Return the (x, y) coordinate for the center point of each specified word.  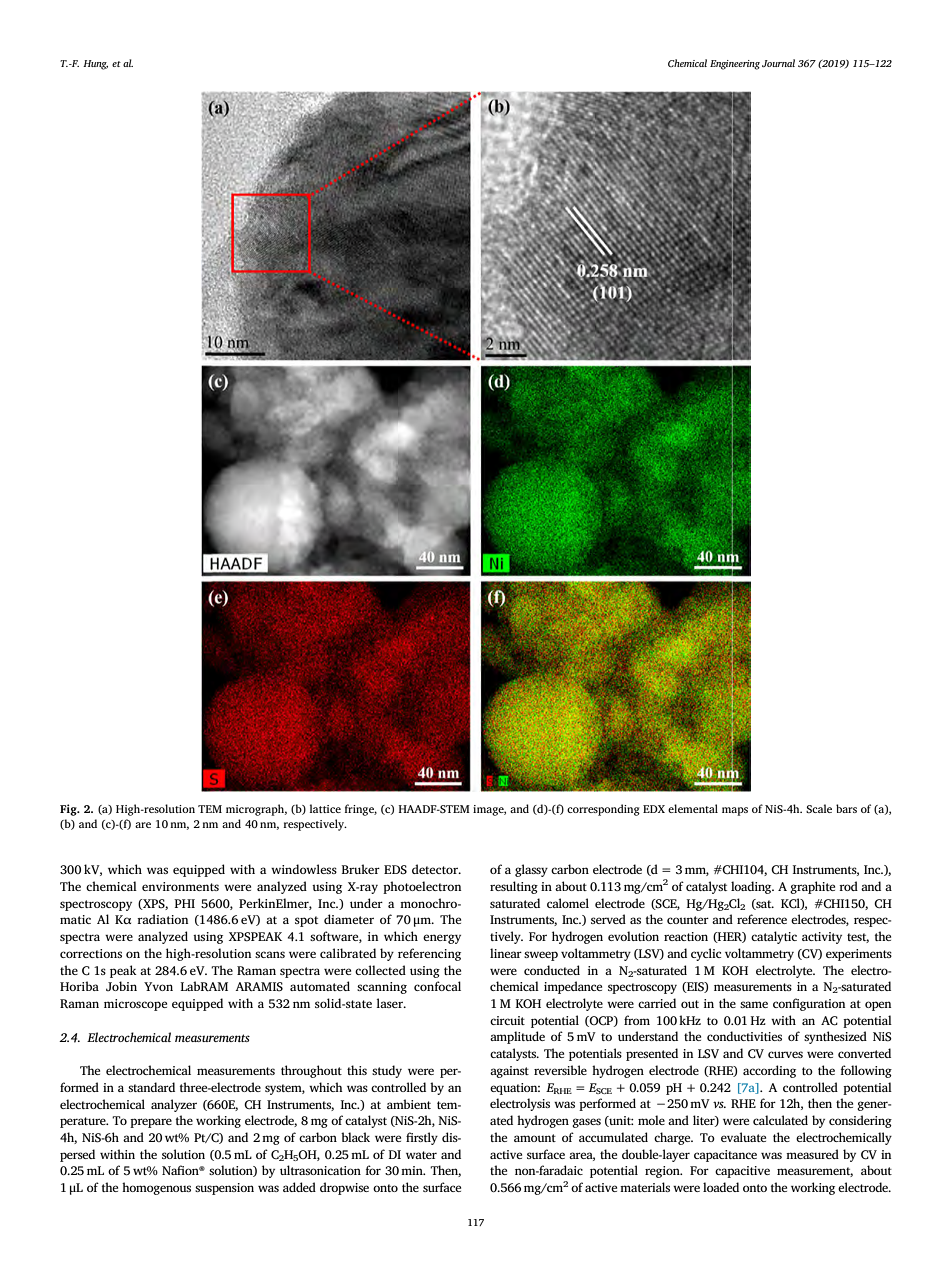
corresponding (603, 810)
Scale (819, 808)
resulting (514, 887)
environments (180, 886)
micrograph (256, 810)
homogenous (156, 1188)
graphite (812, 887)
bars (846, 808)
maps (735, 811)
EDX (654, 809)
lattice (325, 808)
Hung (95, 65)
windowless (304, 869)
